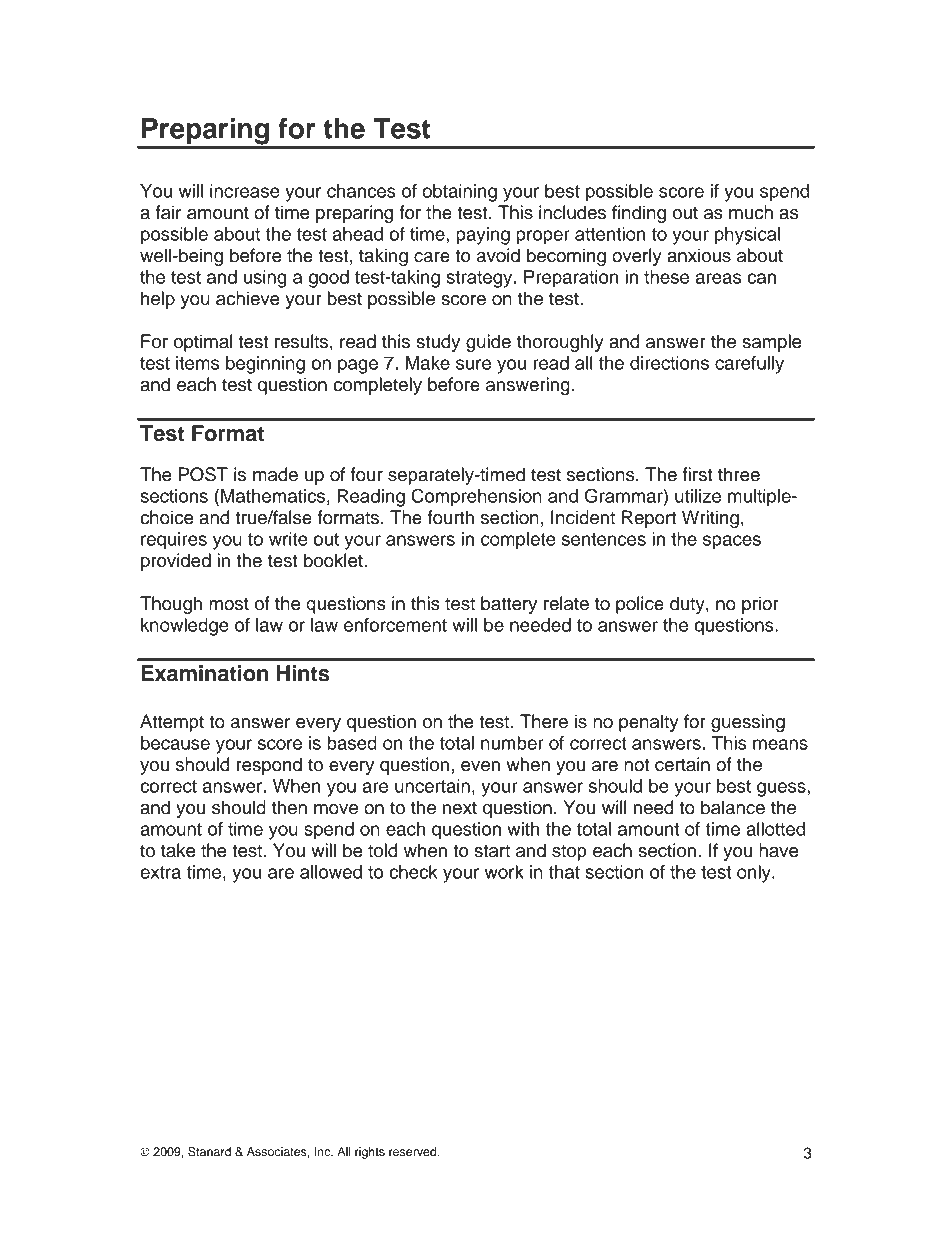  I want to click on increase, so click(245, 191).
